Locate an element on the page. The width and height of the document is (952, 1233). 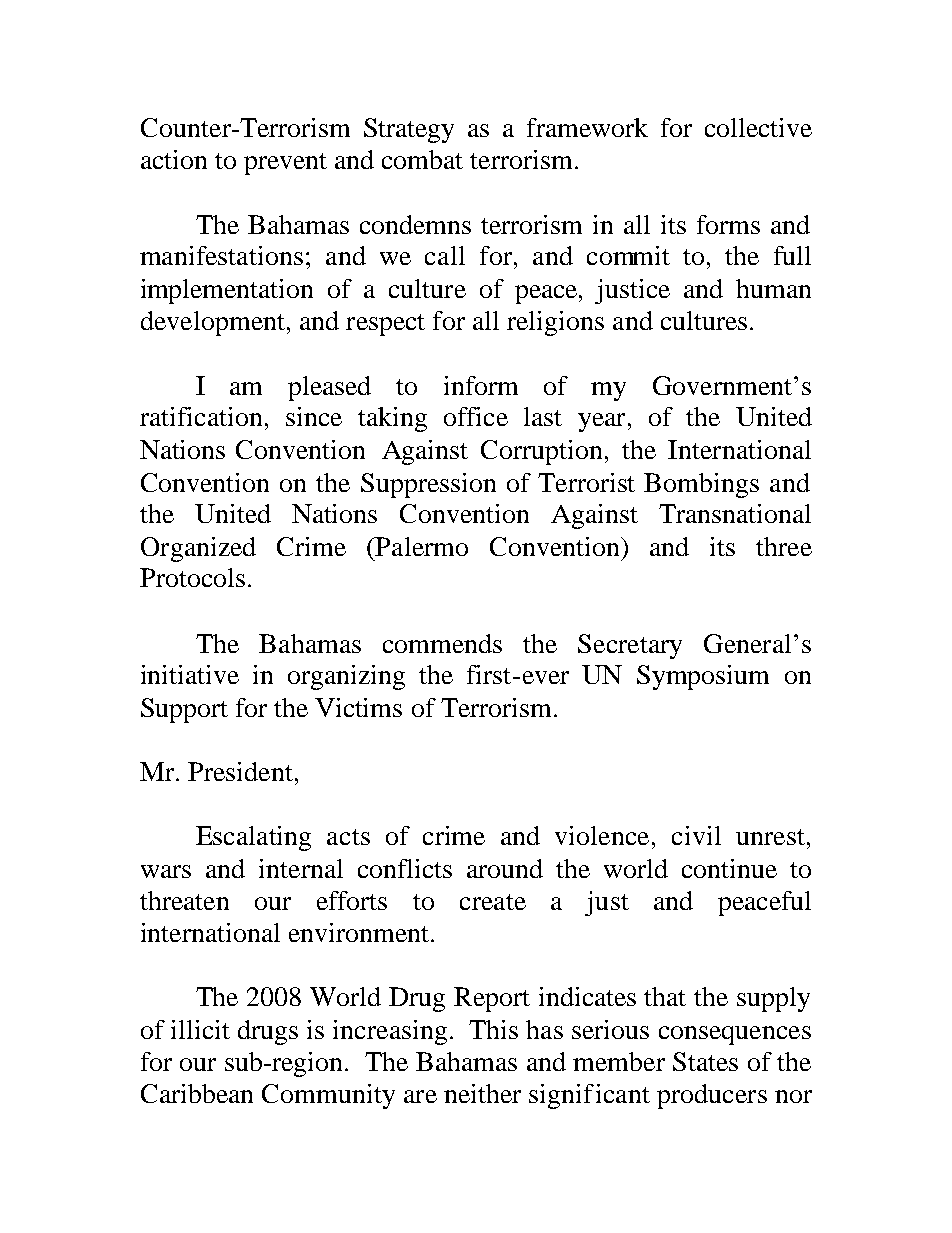
civil is located at coordinates (696, 835).
